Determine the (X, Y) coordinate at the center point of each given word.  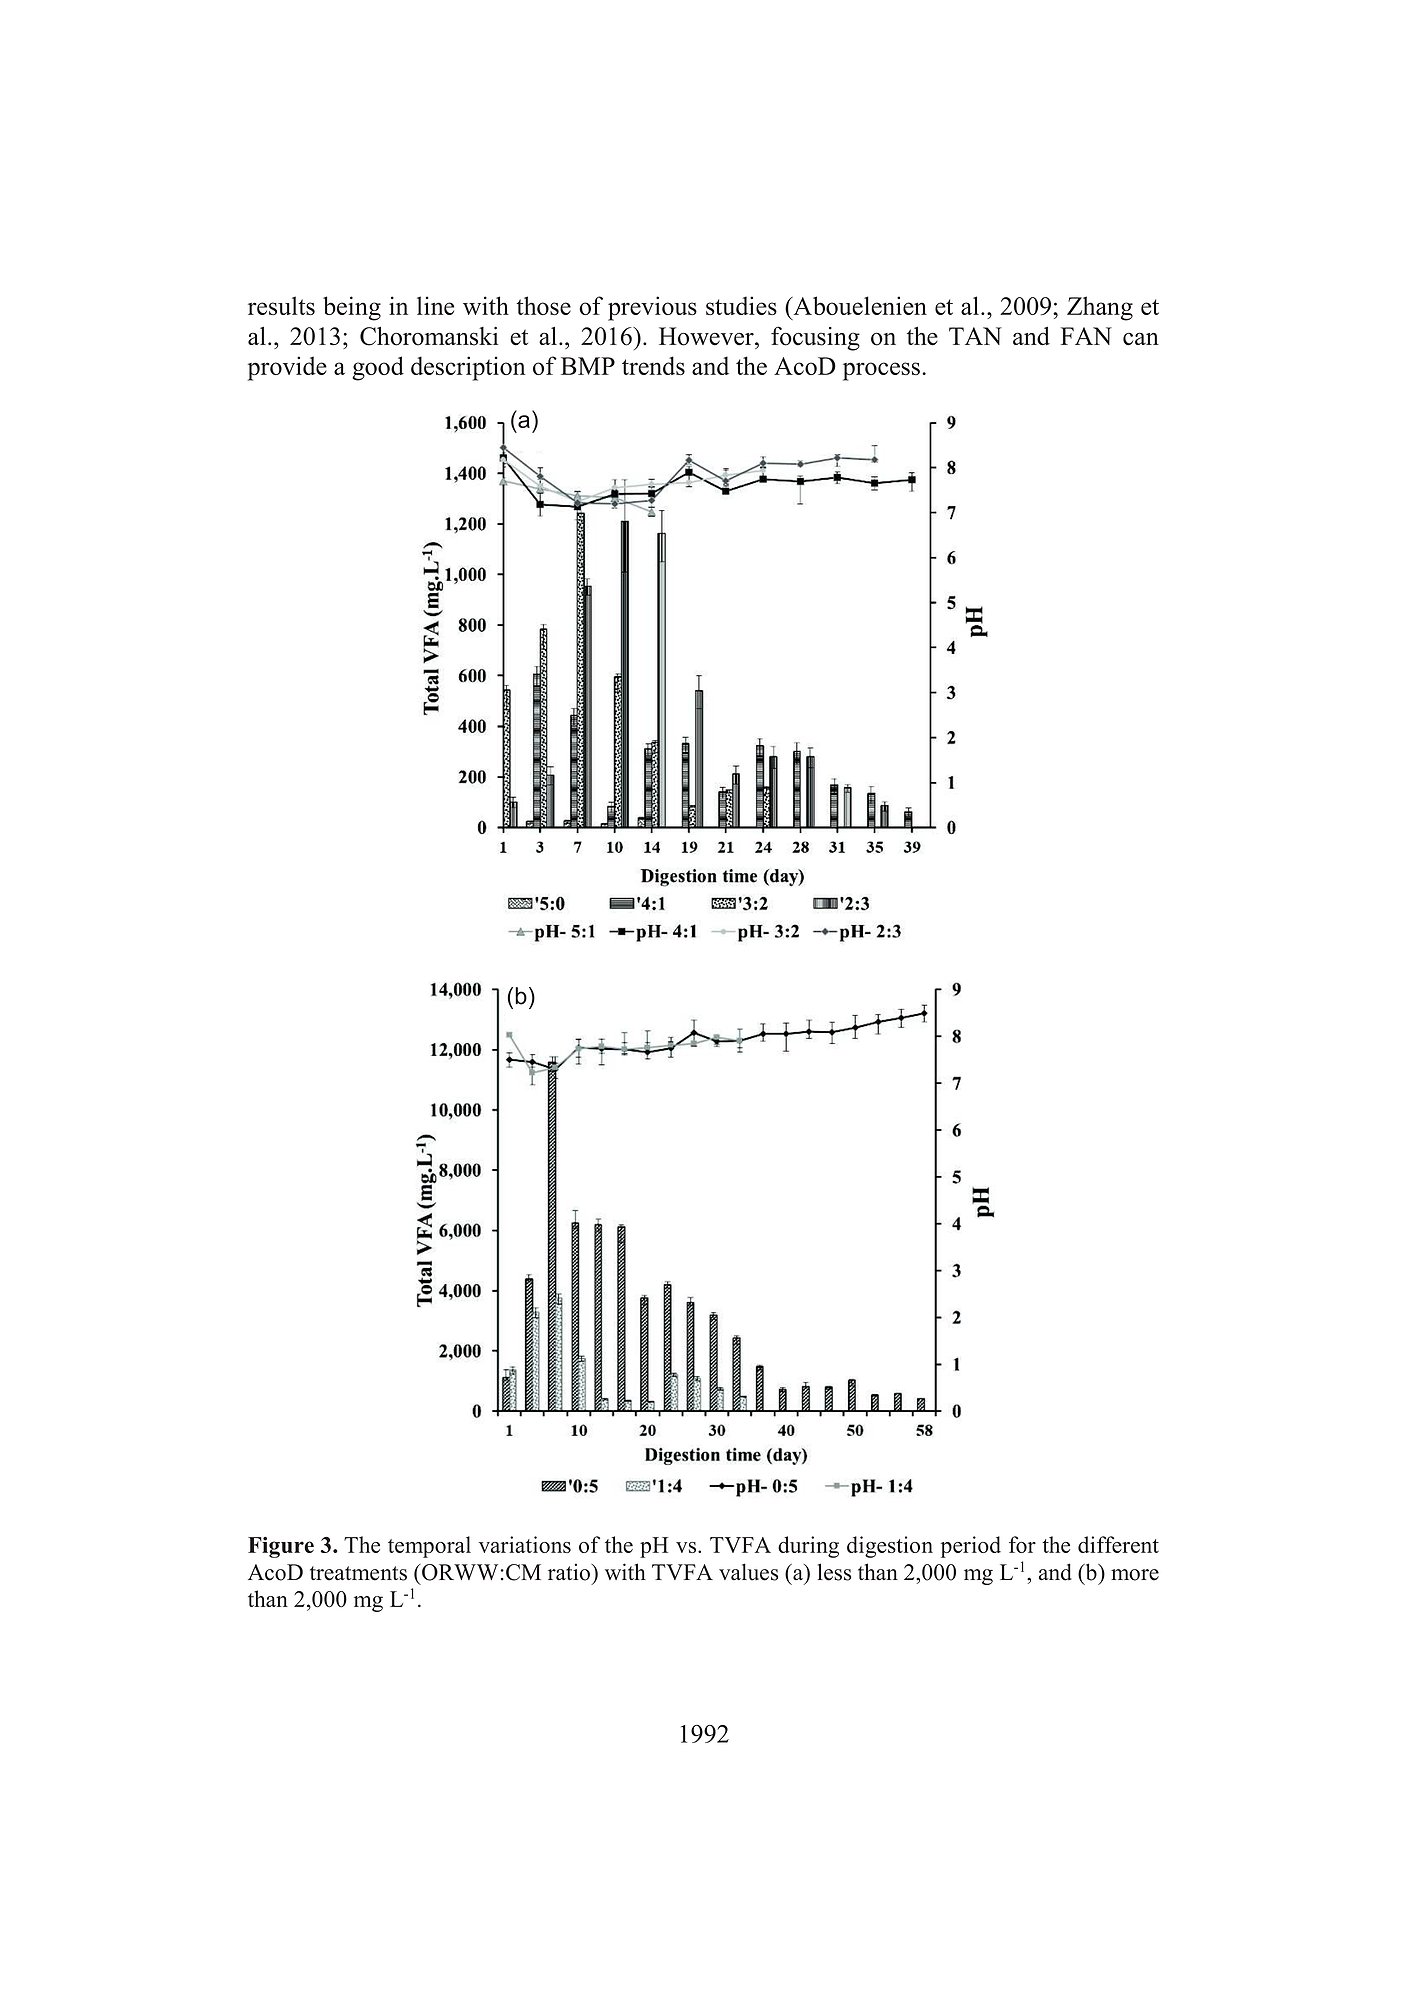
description (468, 368)
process (881, 371)
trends (653, 365)
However (707, 336)
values (748, 1572)
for (1022, 1544)
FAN (1086, 336)
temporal (429, 1547)
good (378, 368)
